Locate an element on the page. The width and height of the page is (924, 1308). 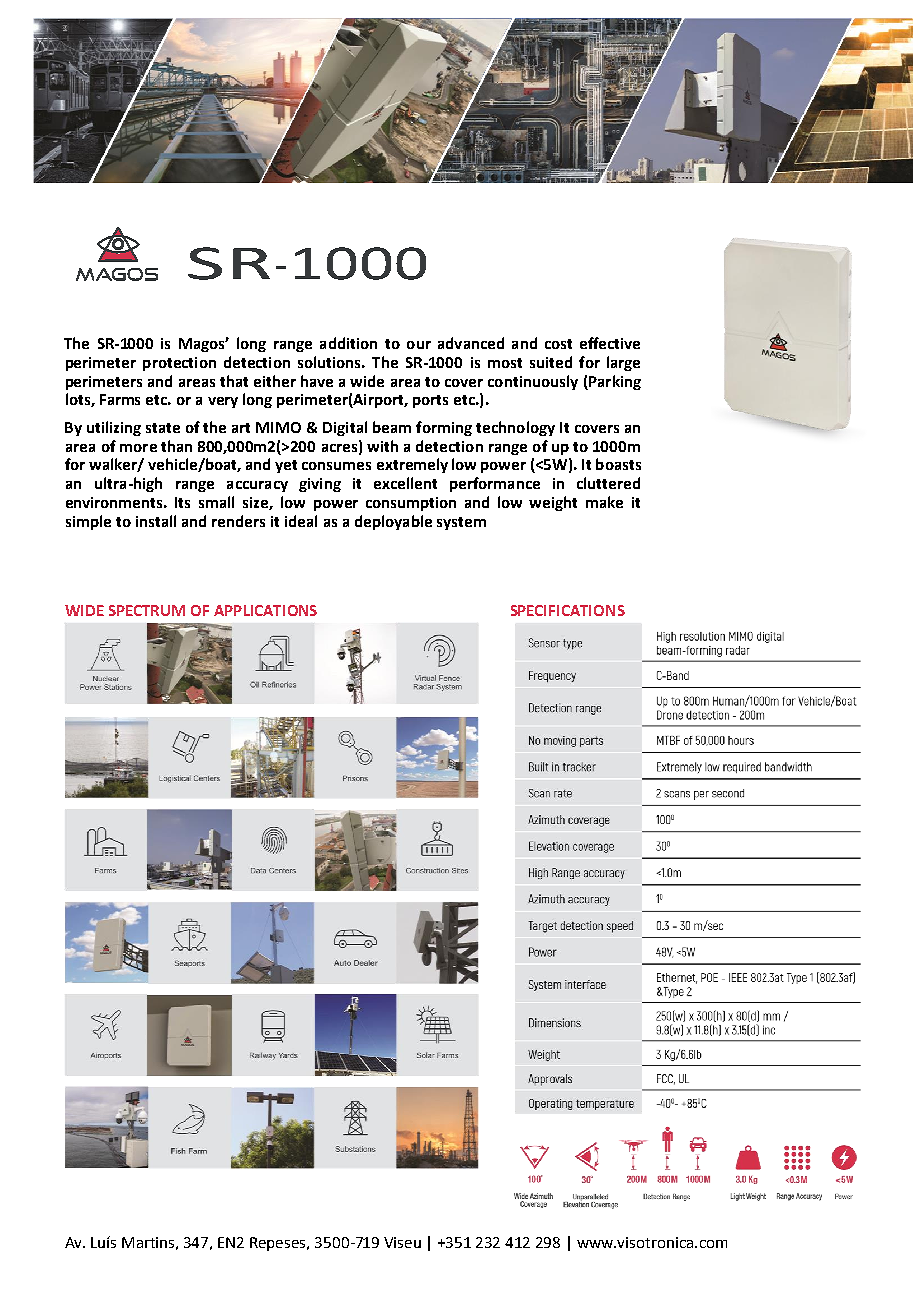
deployable is located at coordinates (393, 522).
